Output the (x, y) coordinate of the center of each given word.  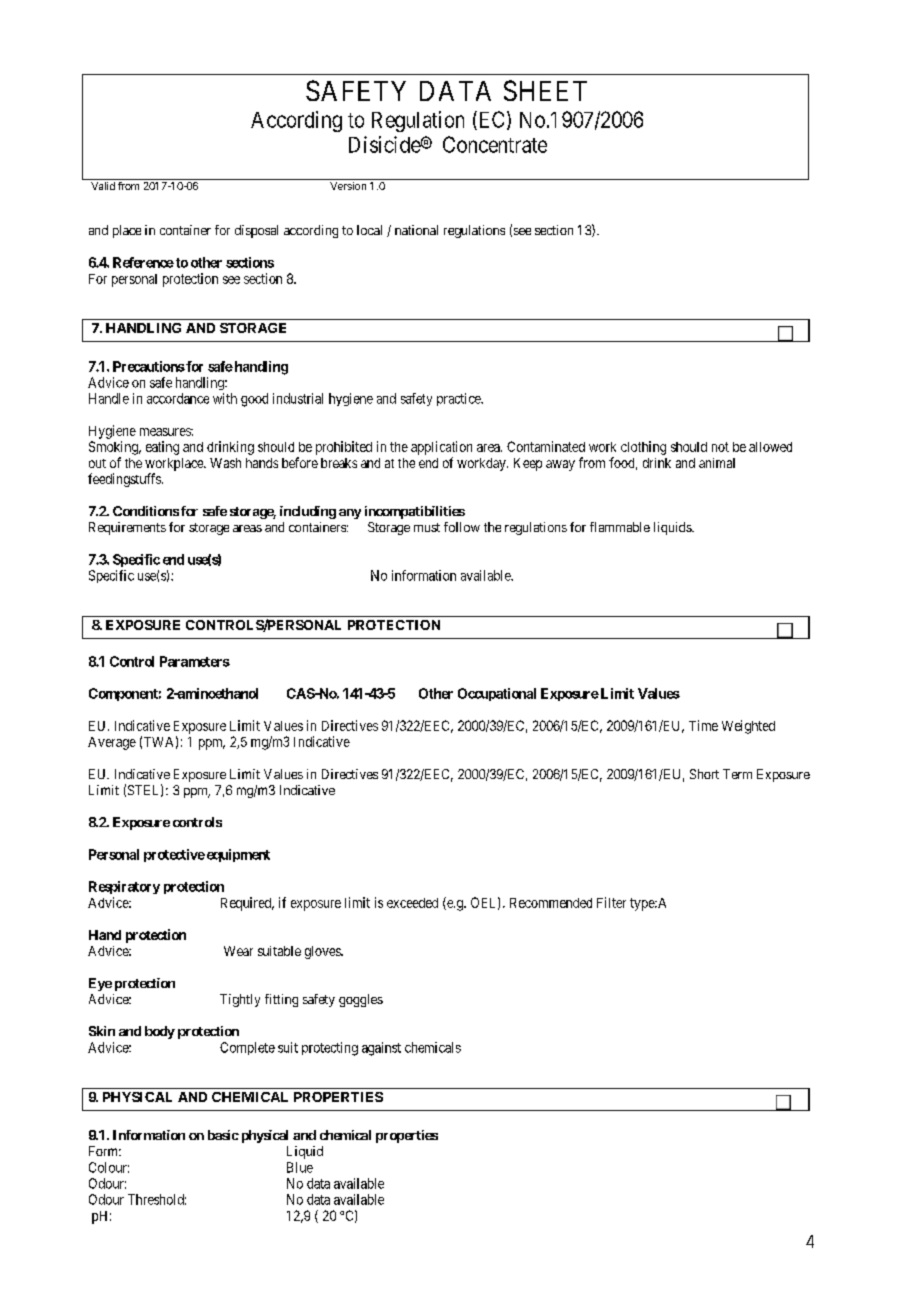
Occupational (497, 694)
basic (223, 1135)
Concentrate (495, 144)
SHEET (545, 90)
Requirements (127, 528)
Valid (103, 186)
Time (703, 725)
